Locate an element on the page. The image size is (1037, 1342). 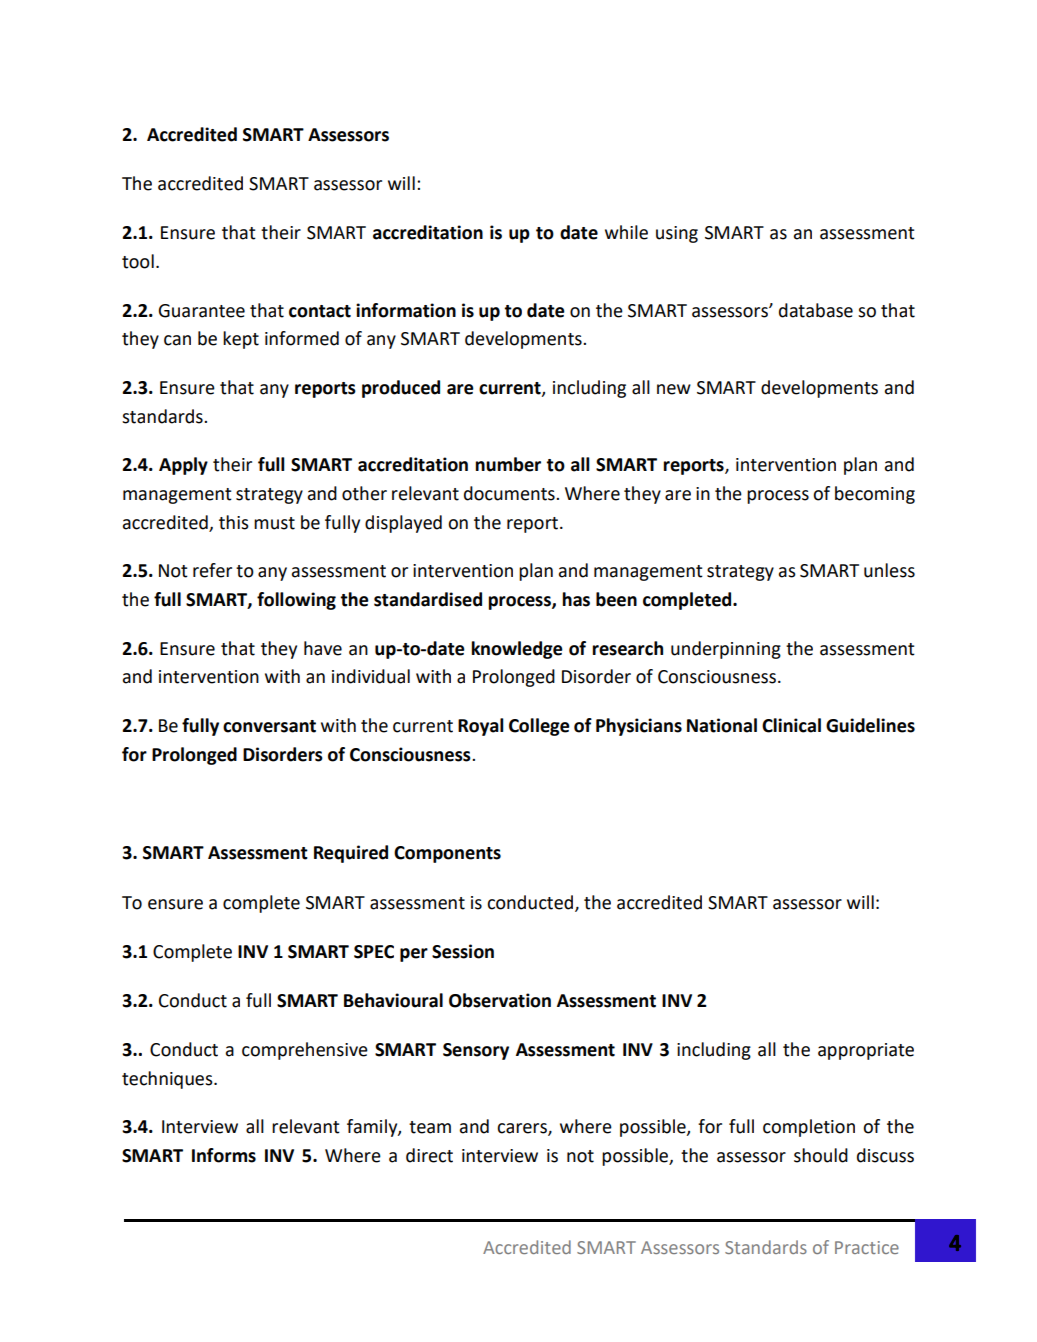
direct is located at coordinates (429, 1155).
